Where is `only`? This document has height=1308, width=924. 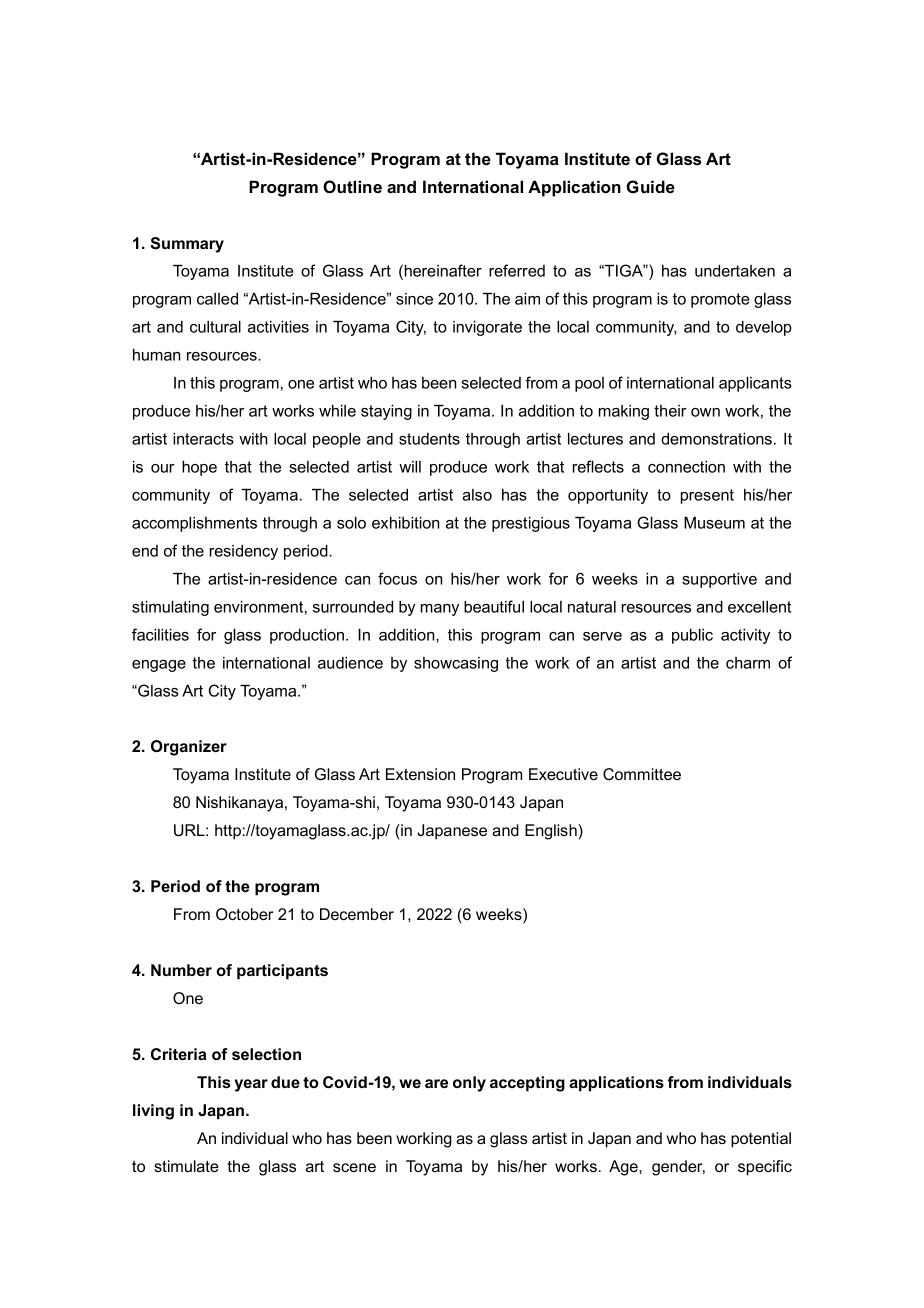 only is located at coordinates (469, 1084).
